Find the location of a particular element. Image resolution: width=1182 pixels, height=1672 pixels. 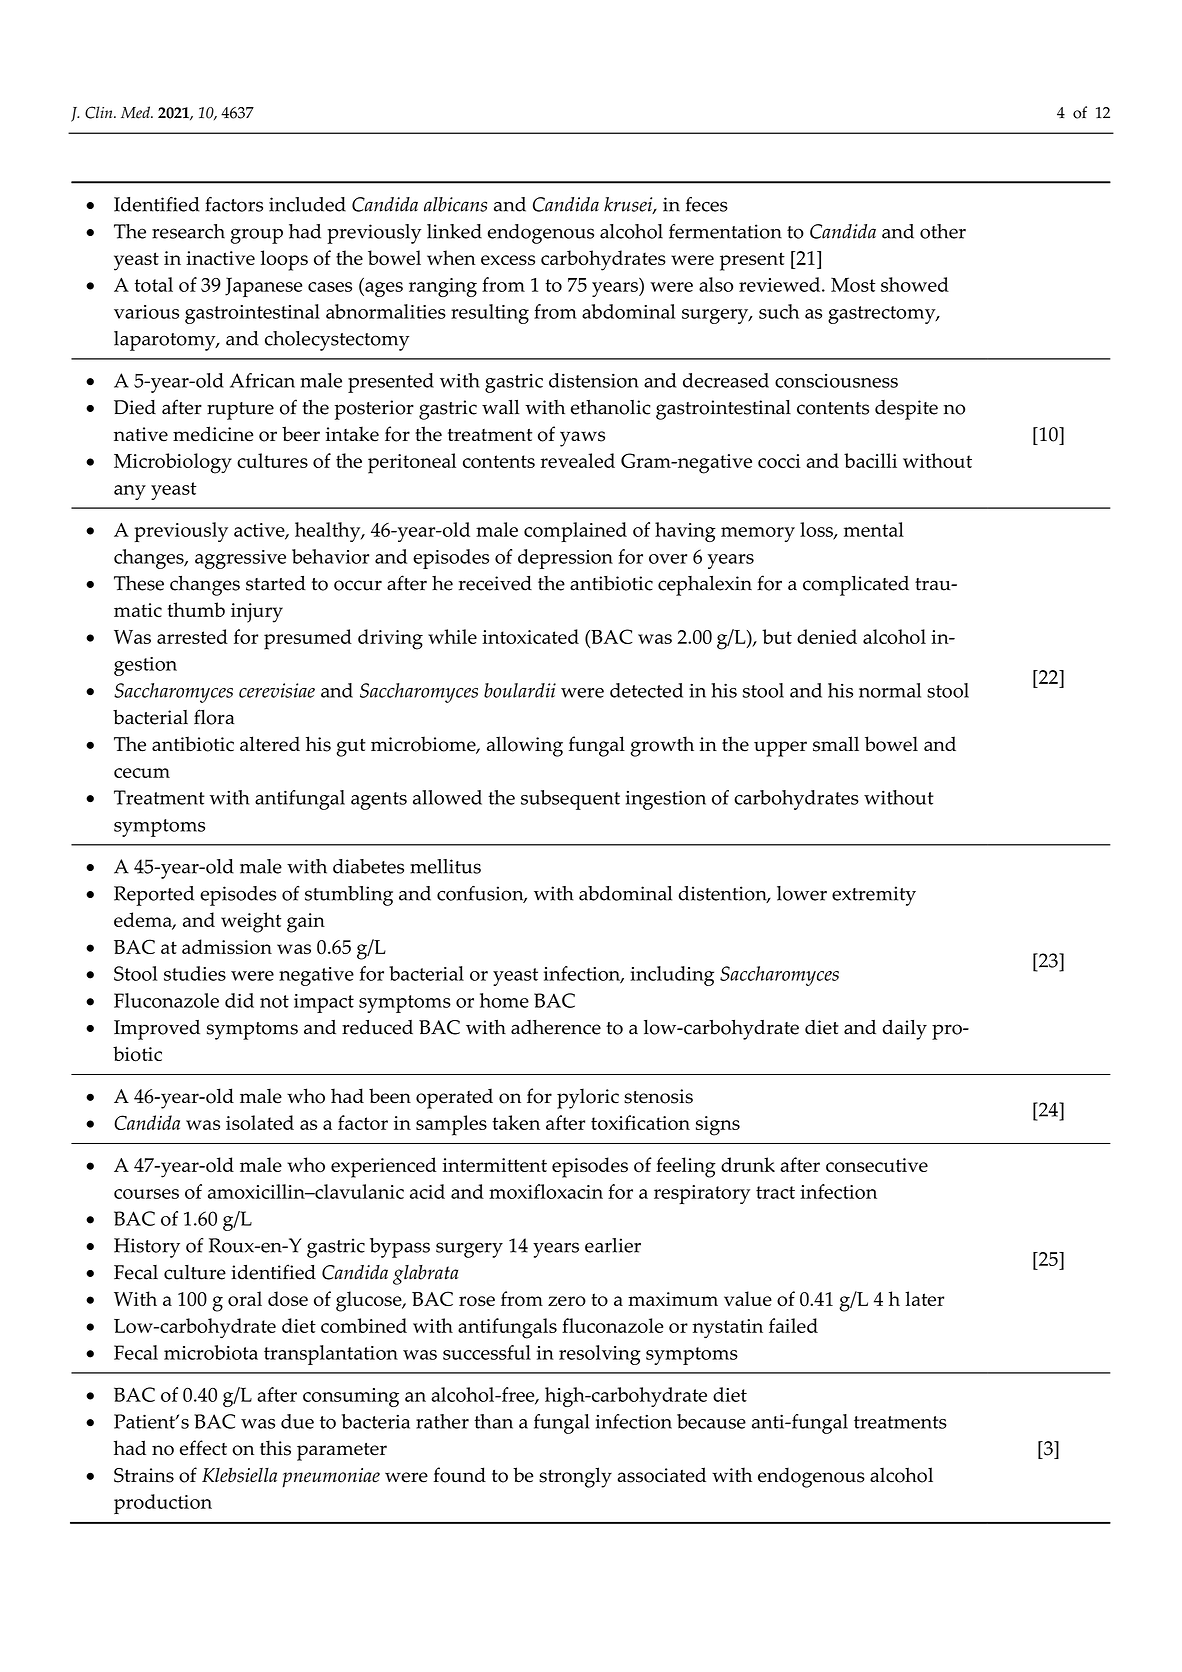

cecum is located at coordinates (142, 773).
